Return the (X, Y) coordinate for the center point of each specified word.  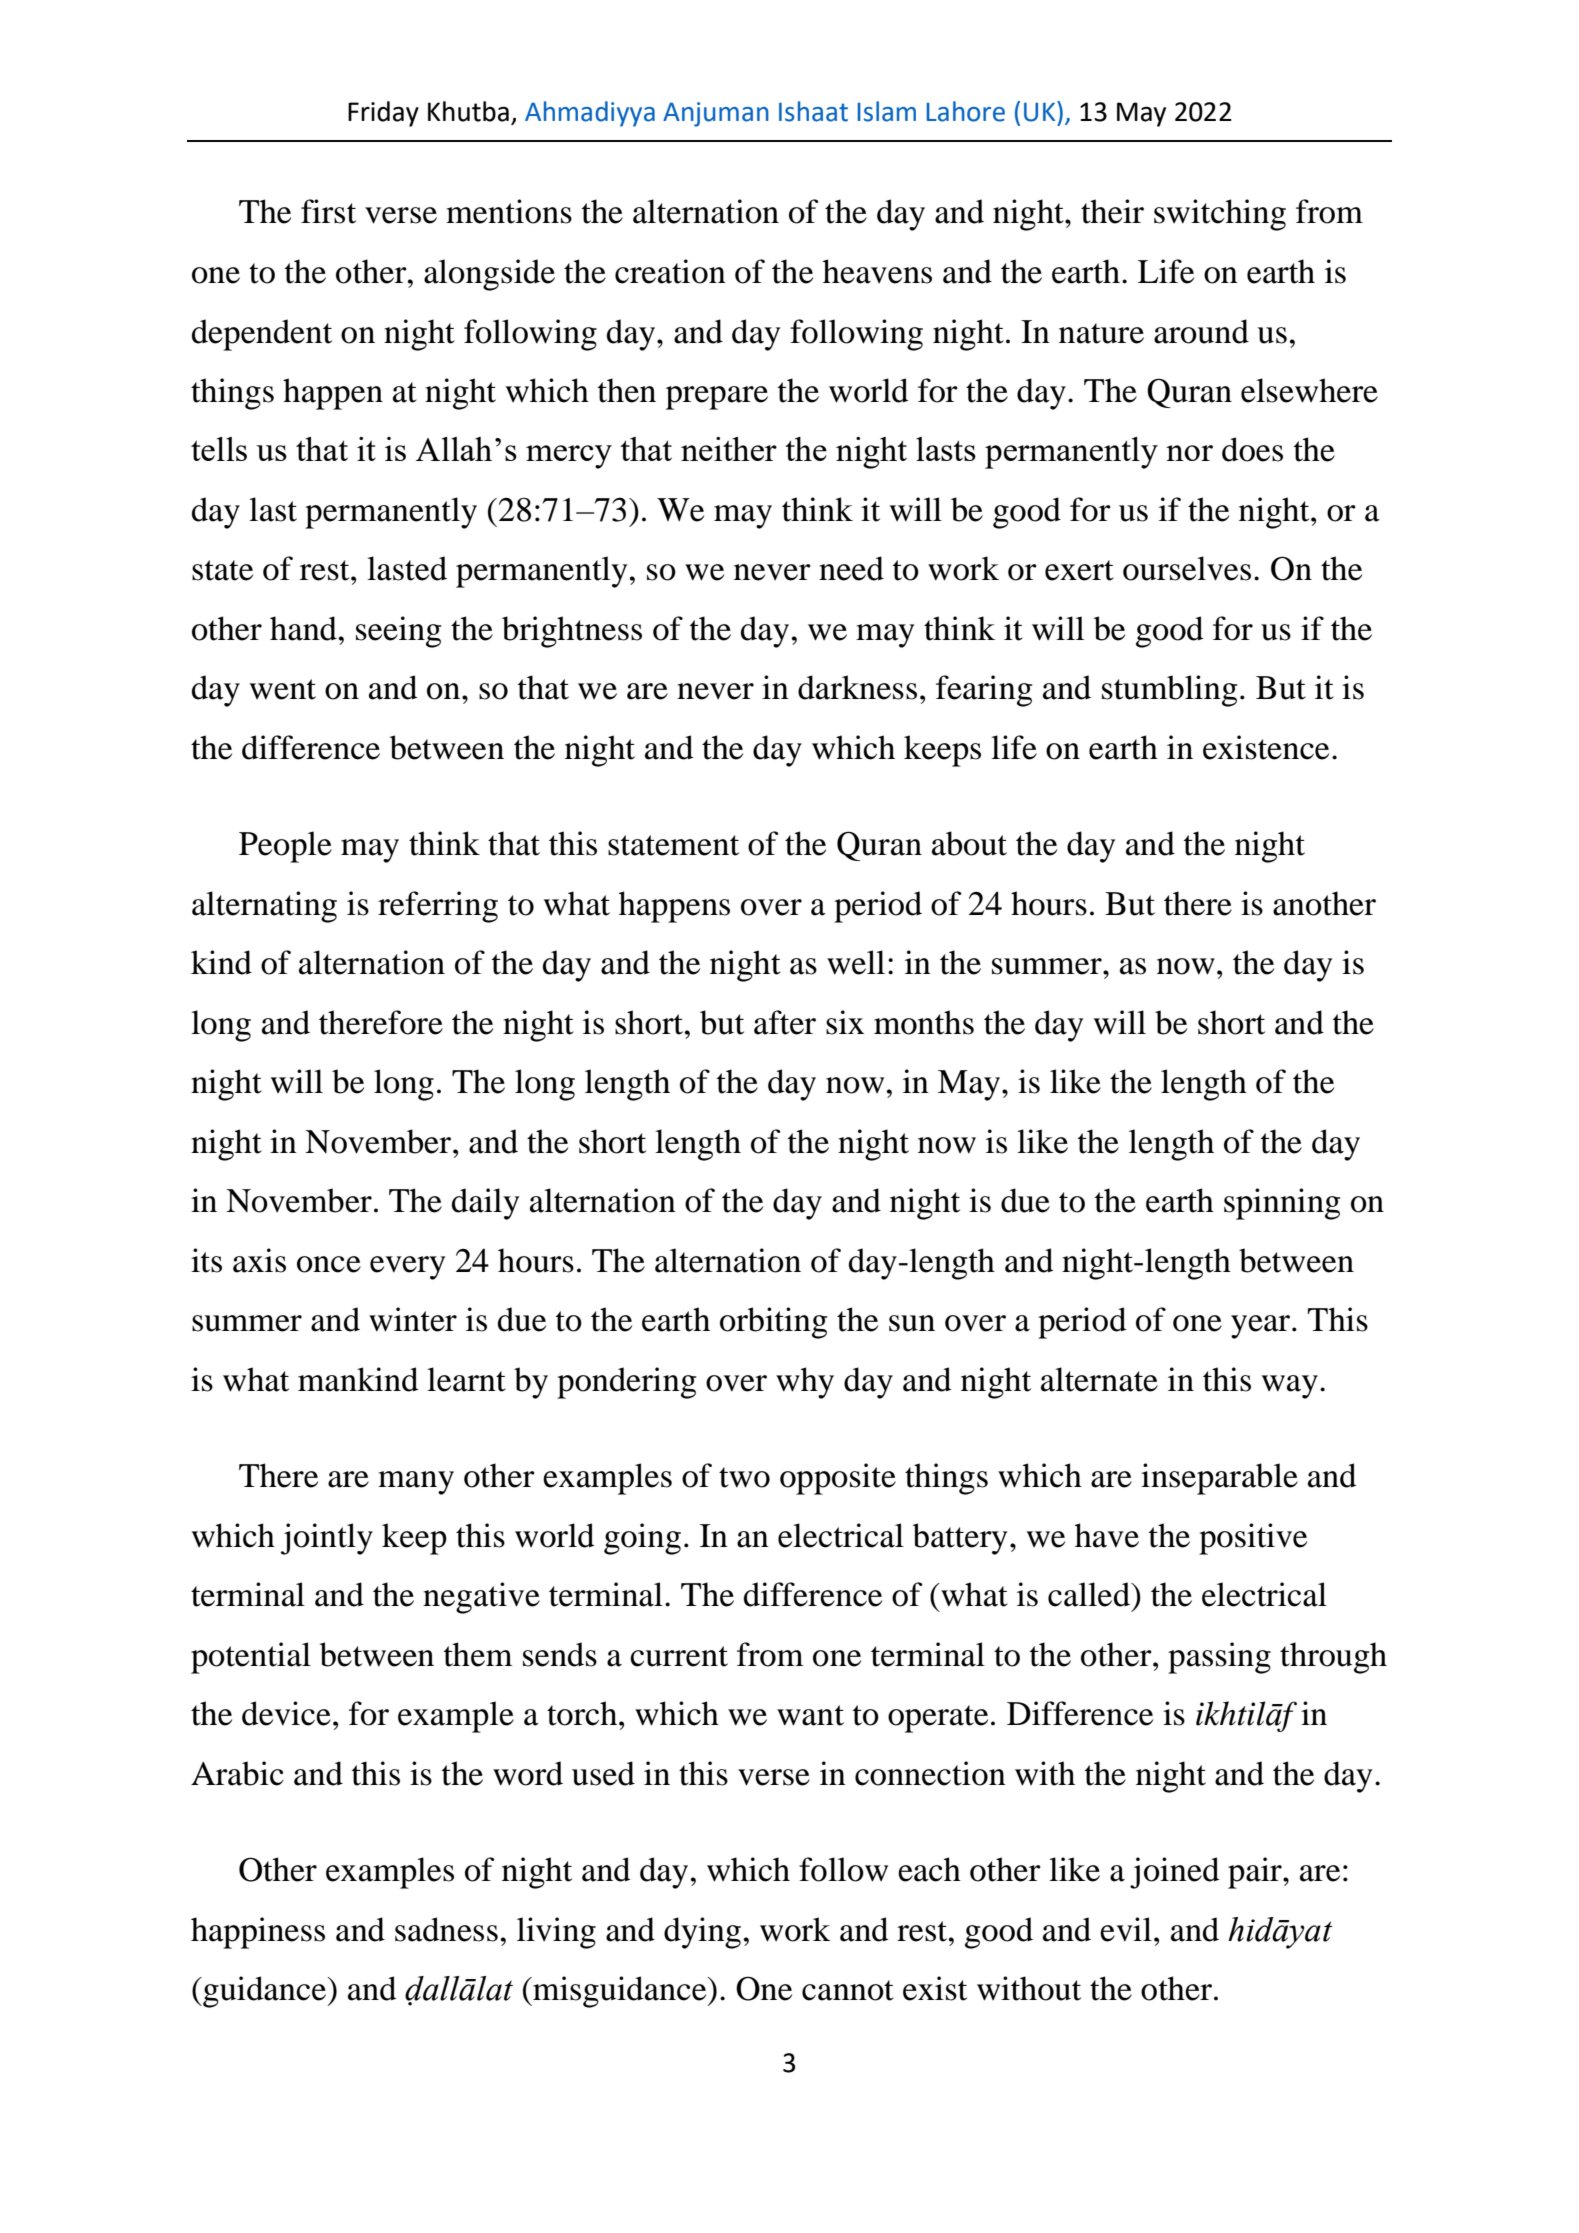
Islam (887, 111)
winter (413, 1319)
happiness (258, 1933)
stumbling (1169, 691)
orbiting (773, 1323)
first (328, 211)
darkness (857, 687)
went (283, 689)
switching (1220, 215)
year (1262, 1327)
